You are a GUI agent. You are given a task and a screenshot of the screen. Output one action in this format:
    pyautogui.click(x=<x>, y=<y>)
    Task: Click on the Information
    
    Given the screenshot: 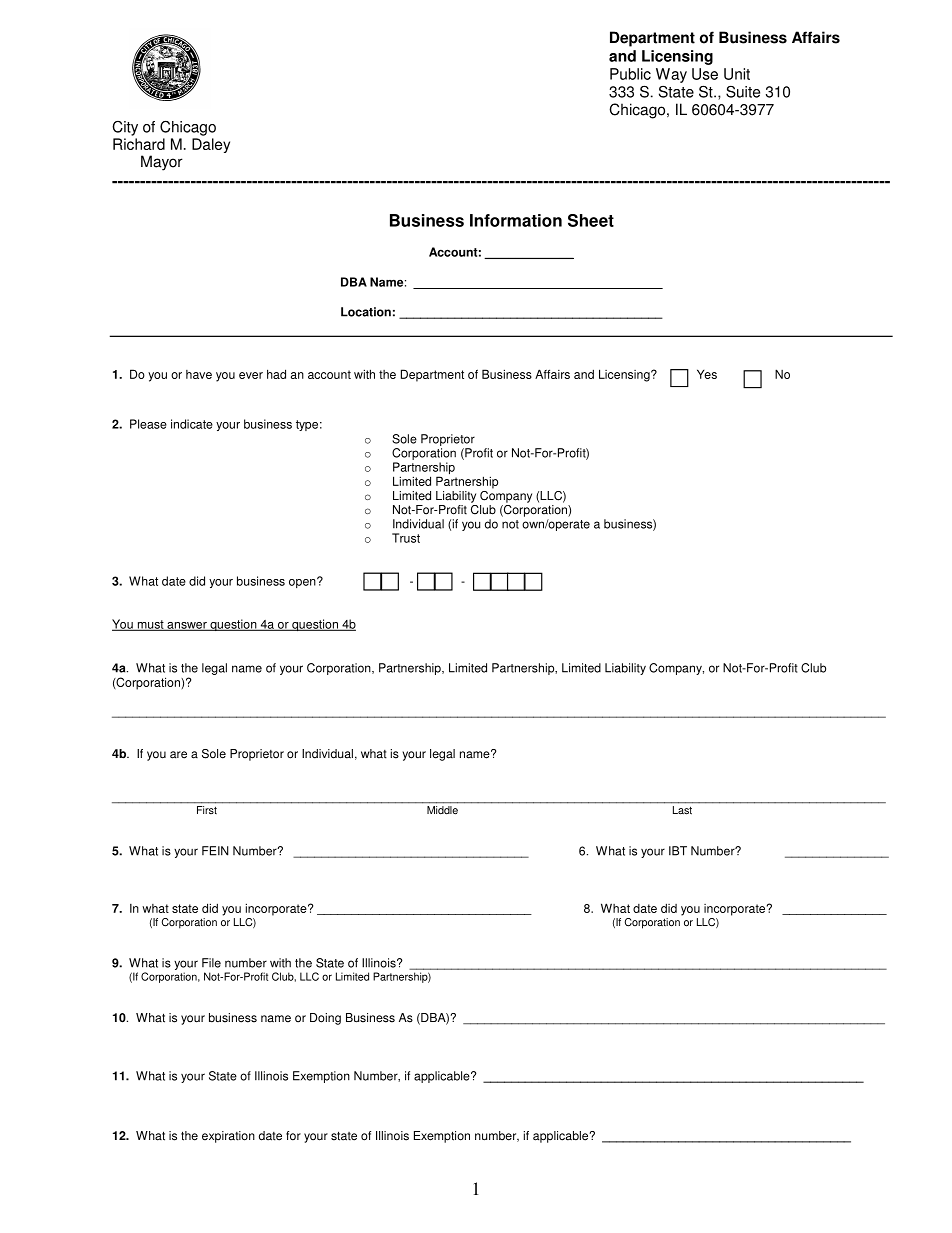 What is the action you would take?
    pyautogui.click(x=516, y=220)
